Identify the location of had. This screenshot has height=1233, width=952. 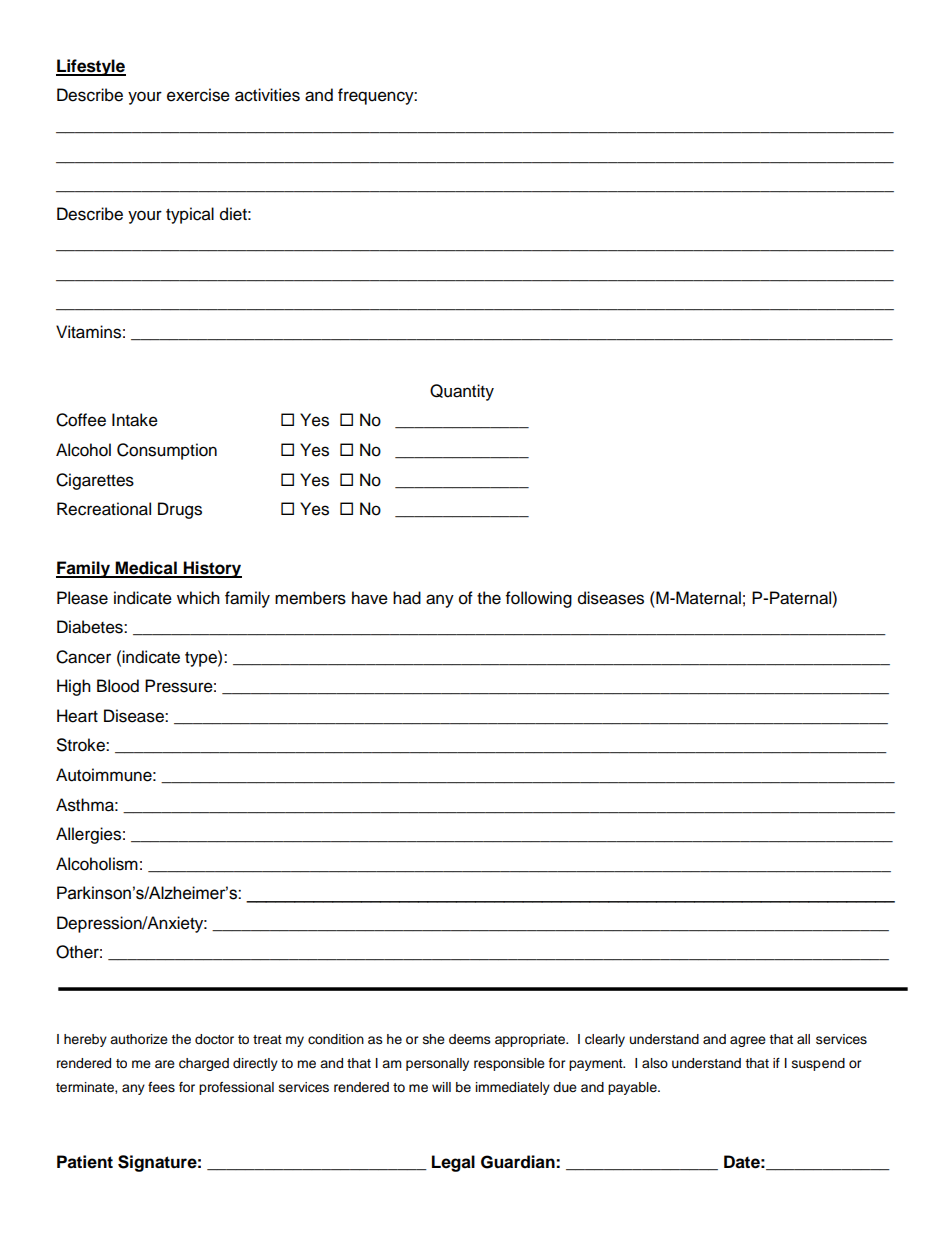
(407, 598).
